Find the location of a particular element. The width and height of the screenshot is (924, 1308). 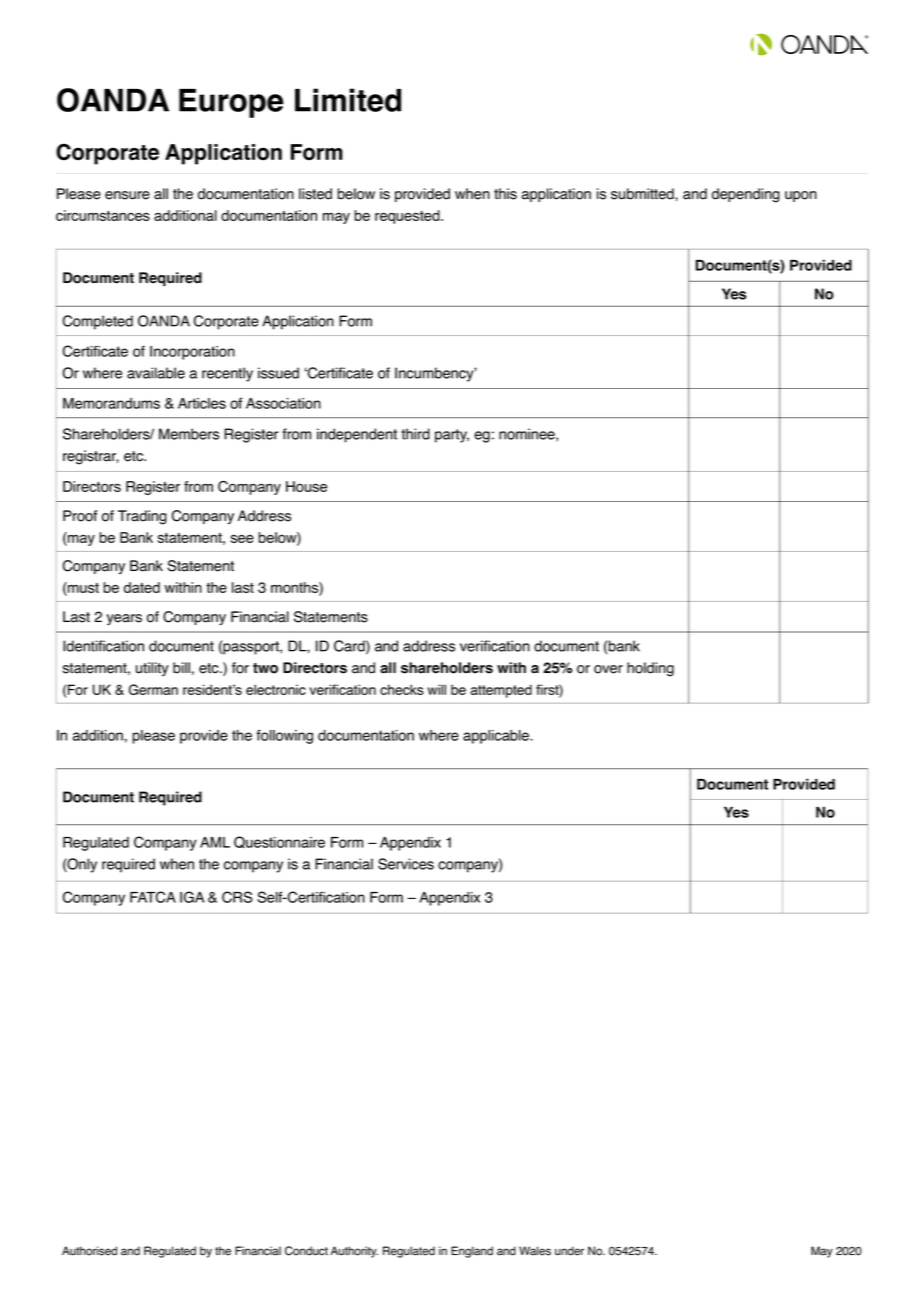

IGA is located at coordinates (192, 897).
